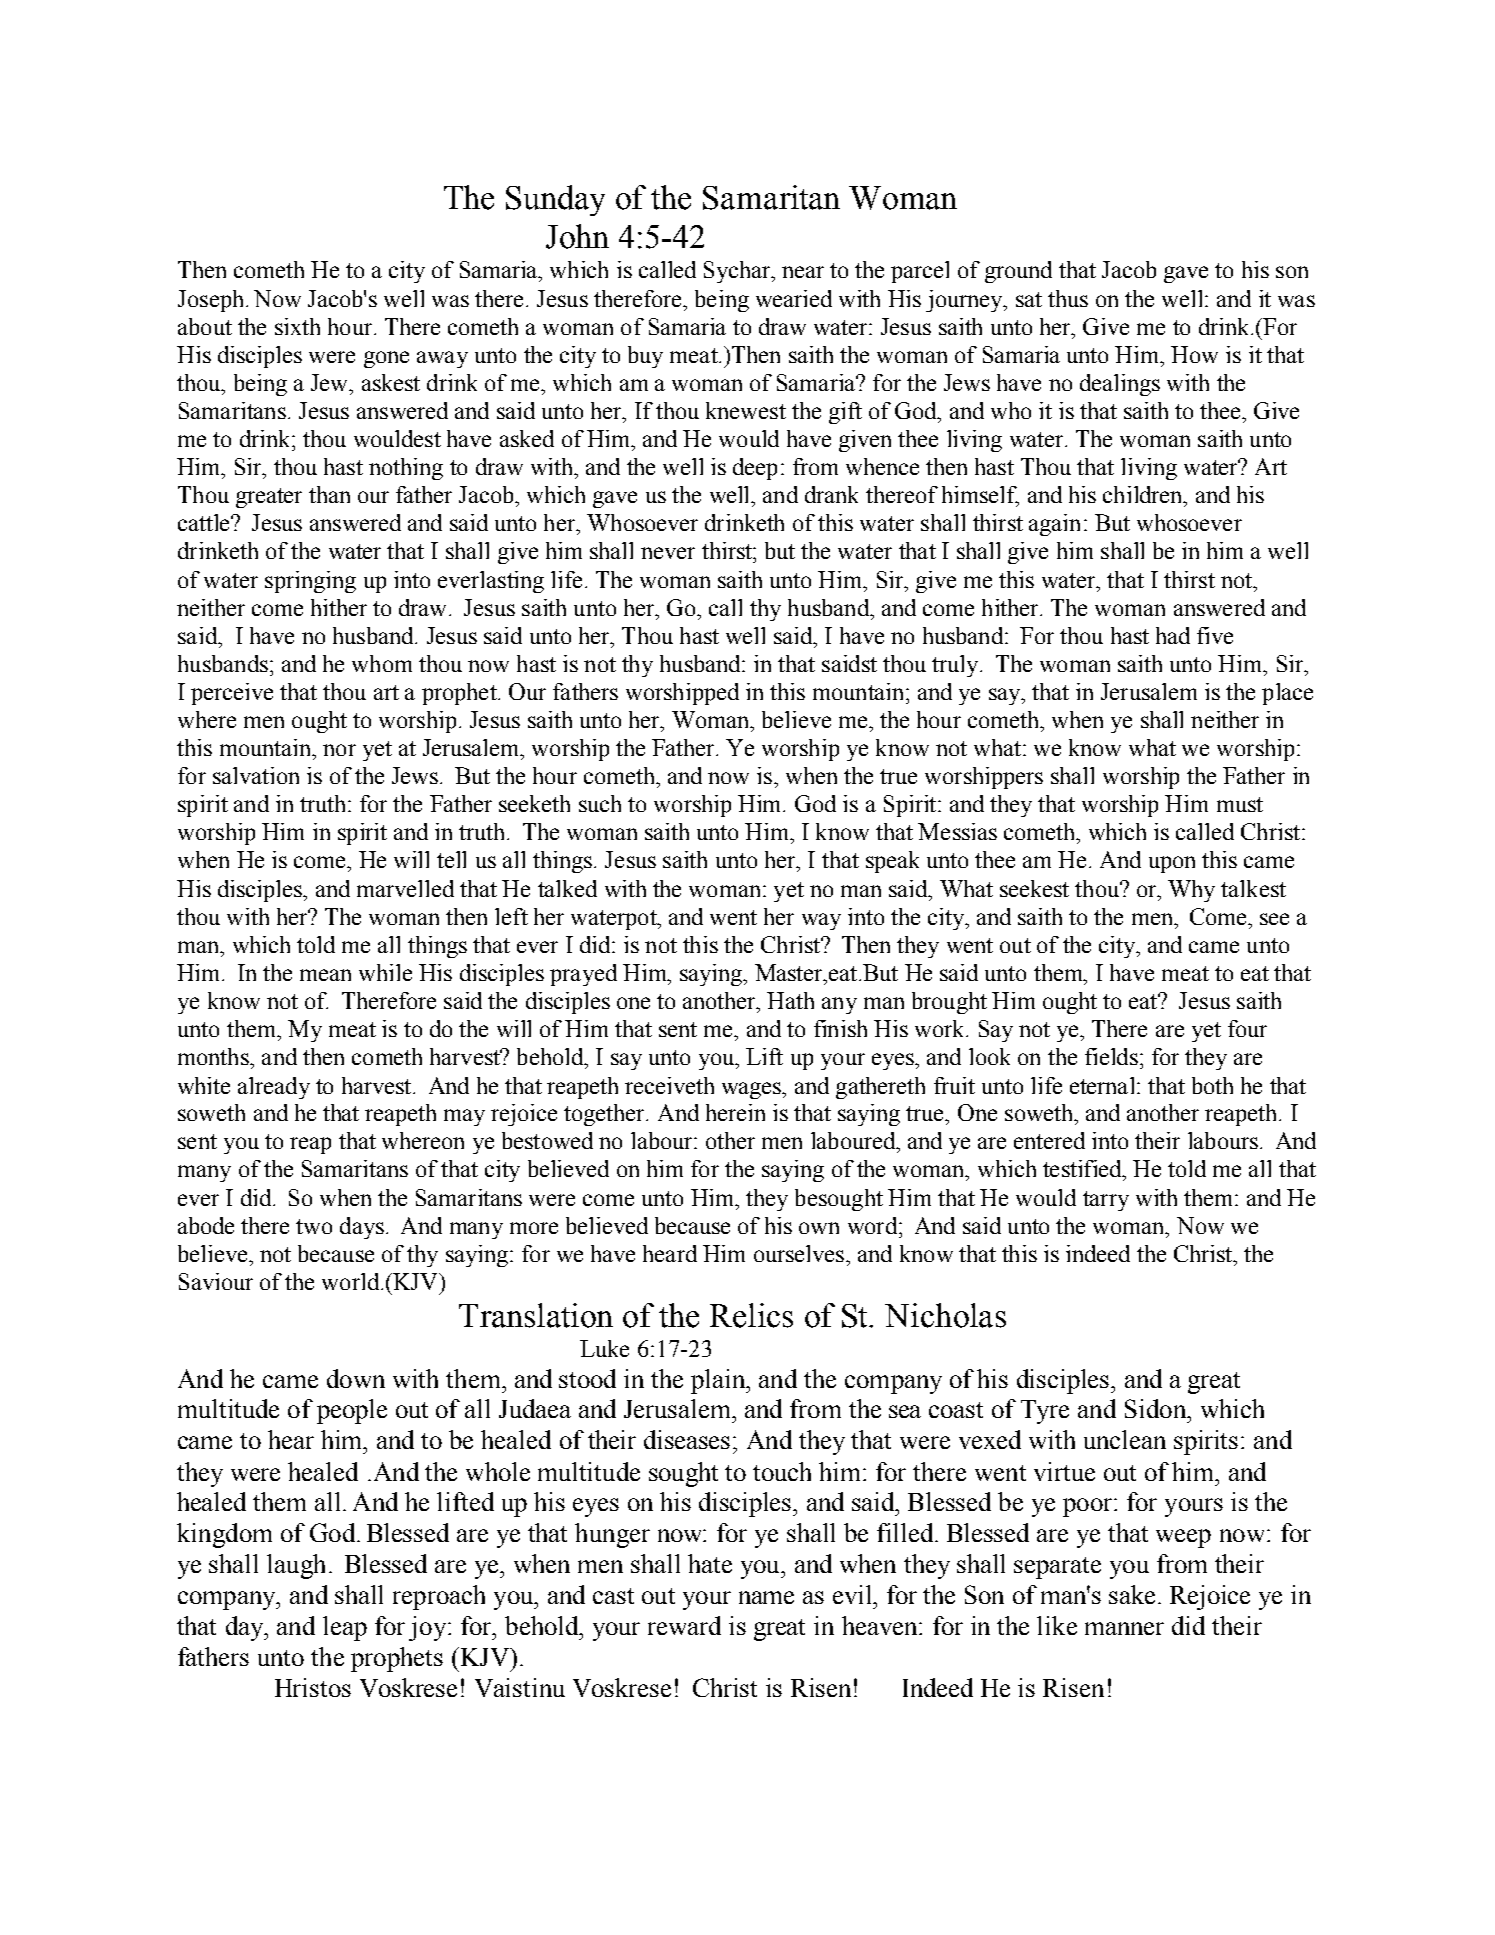 This screenshot has width=1495, height=1935. I want to click on whom, so click(382, 663).
